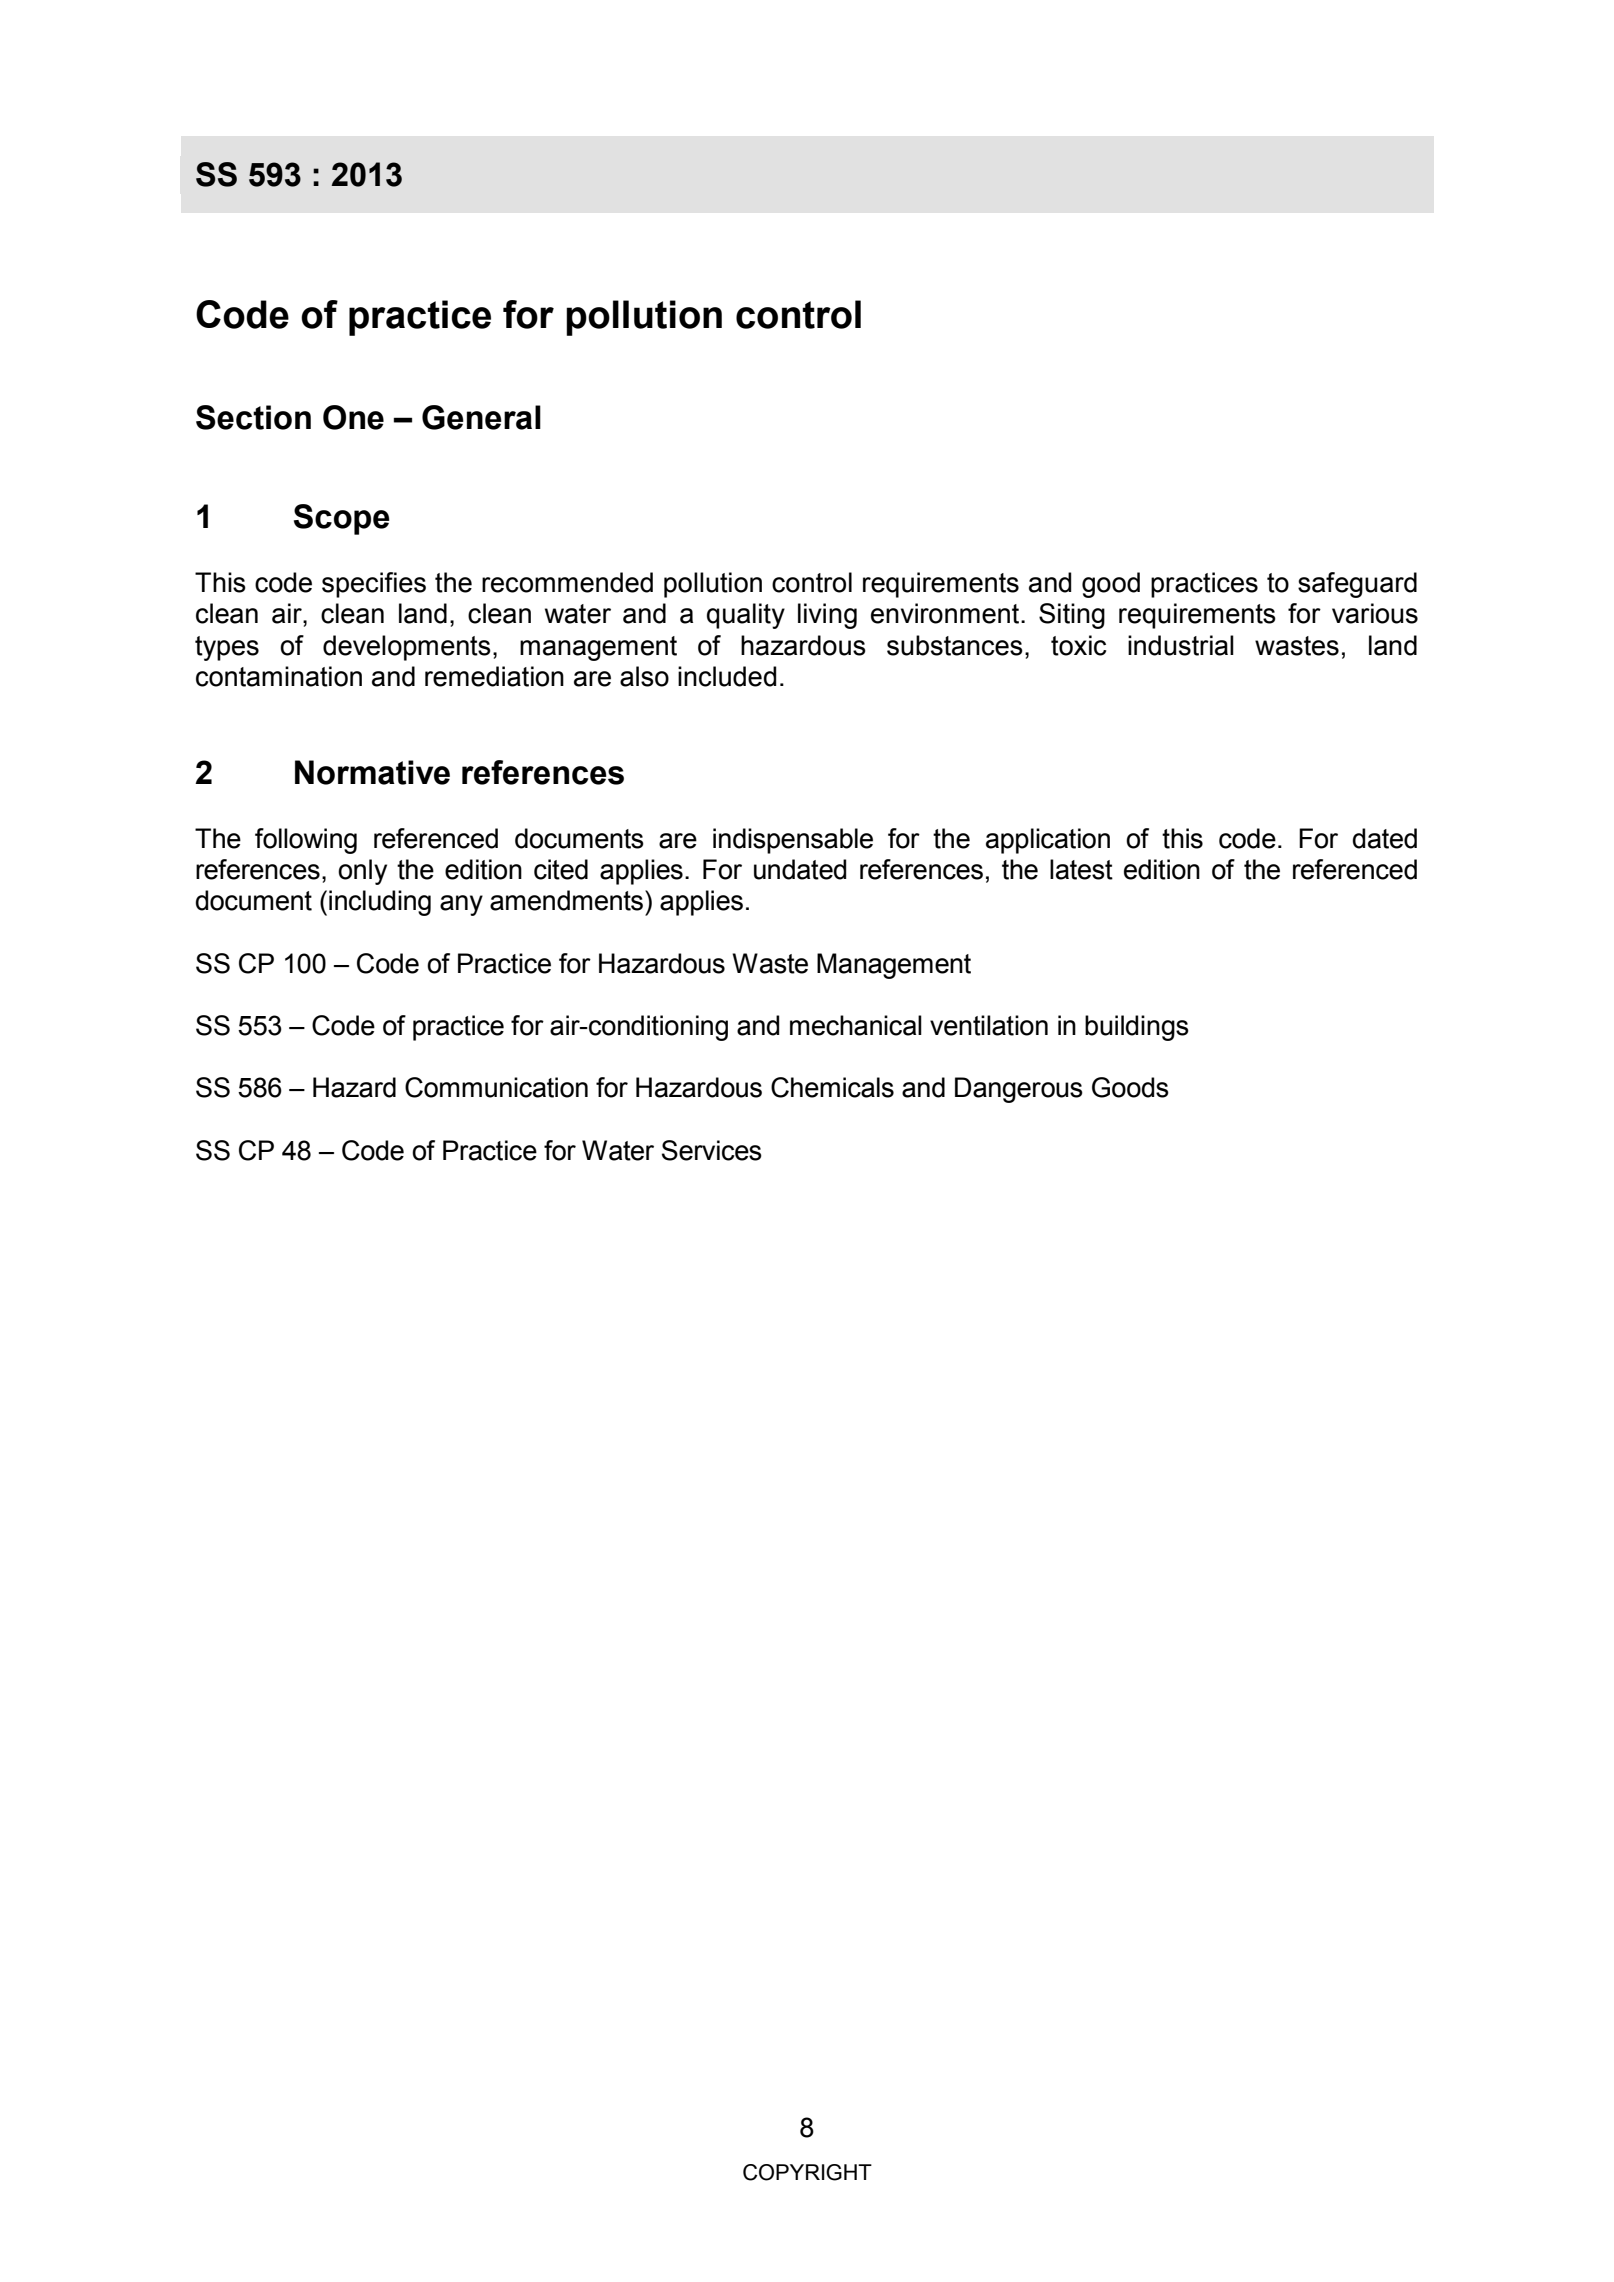 The height and width of the screenshot is (2282, 1614). What do you see at coordinates (1357, 585) in the screenshot?
I see `safeguard` at bounding box center [1357, 585].
